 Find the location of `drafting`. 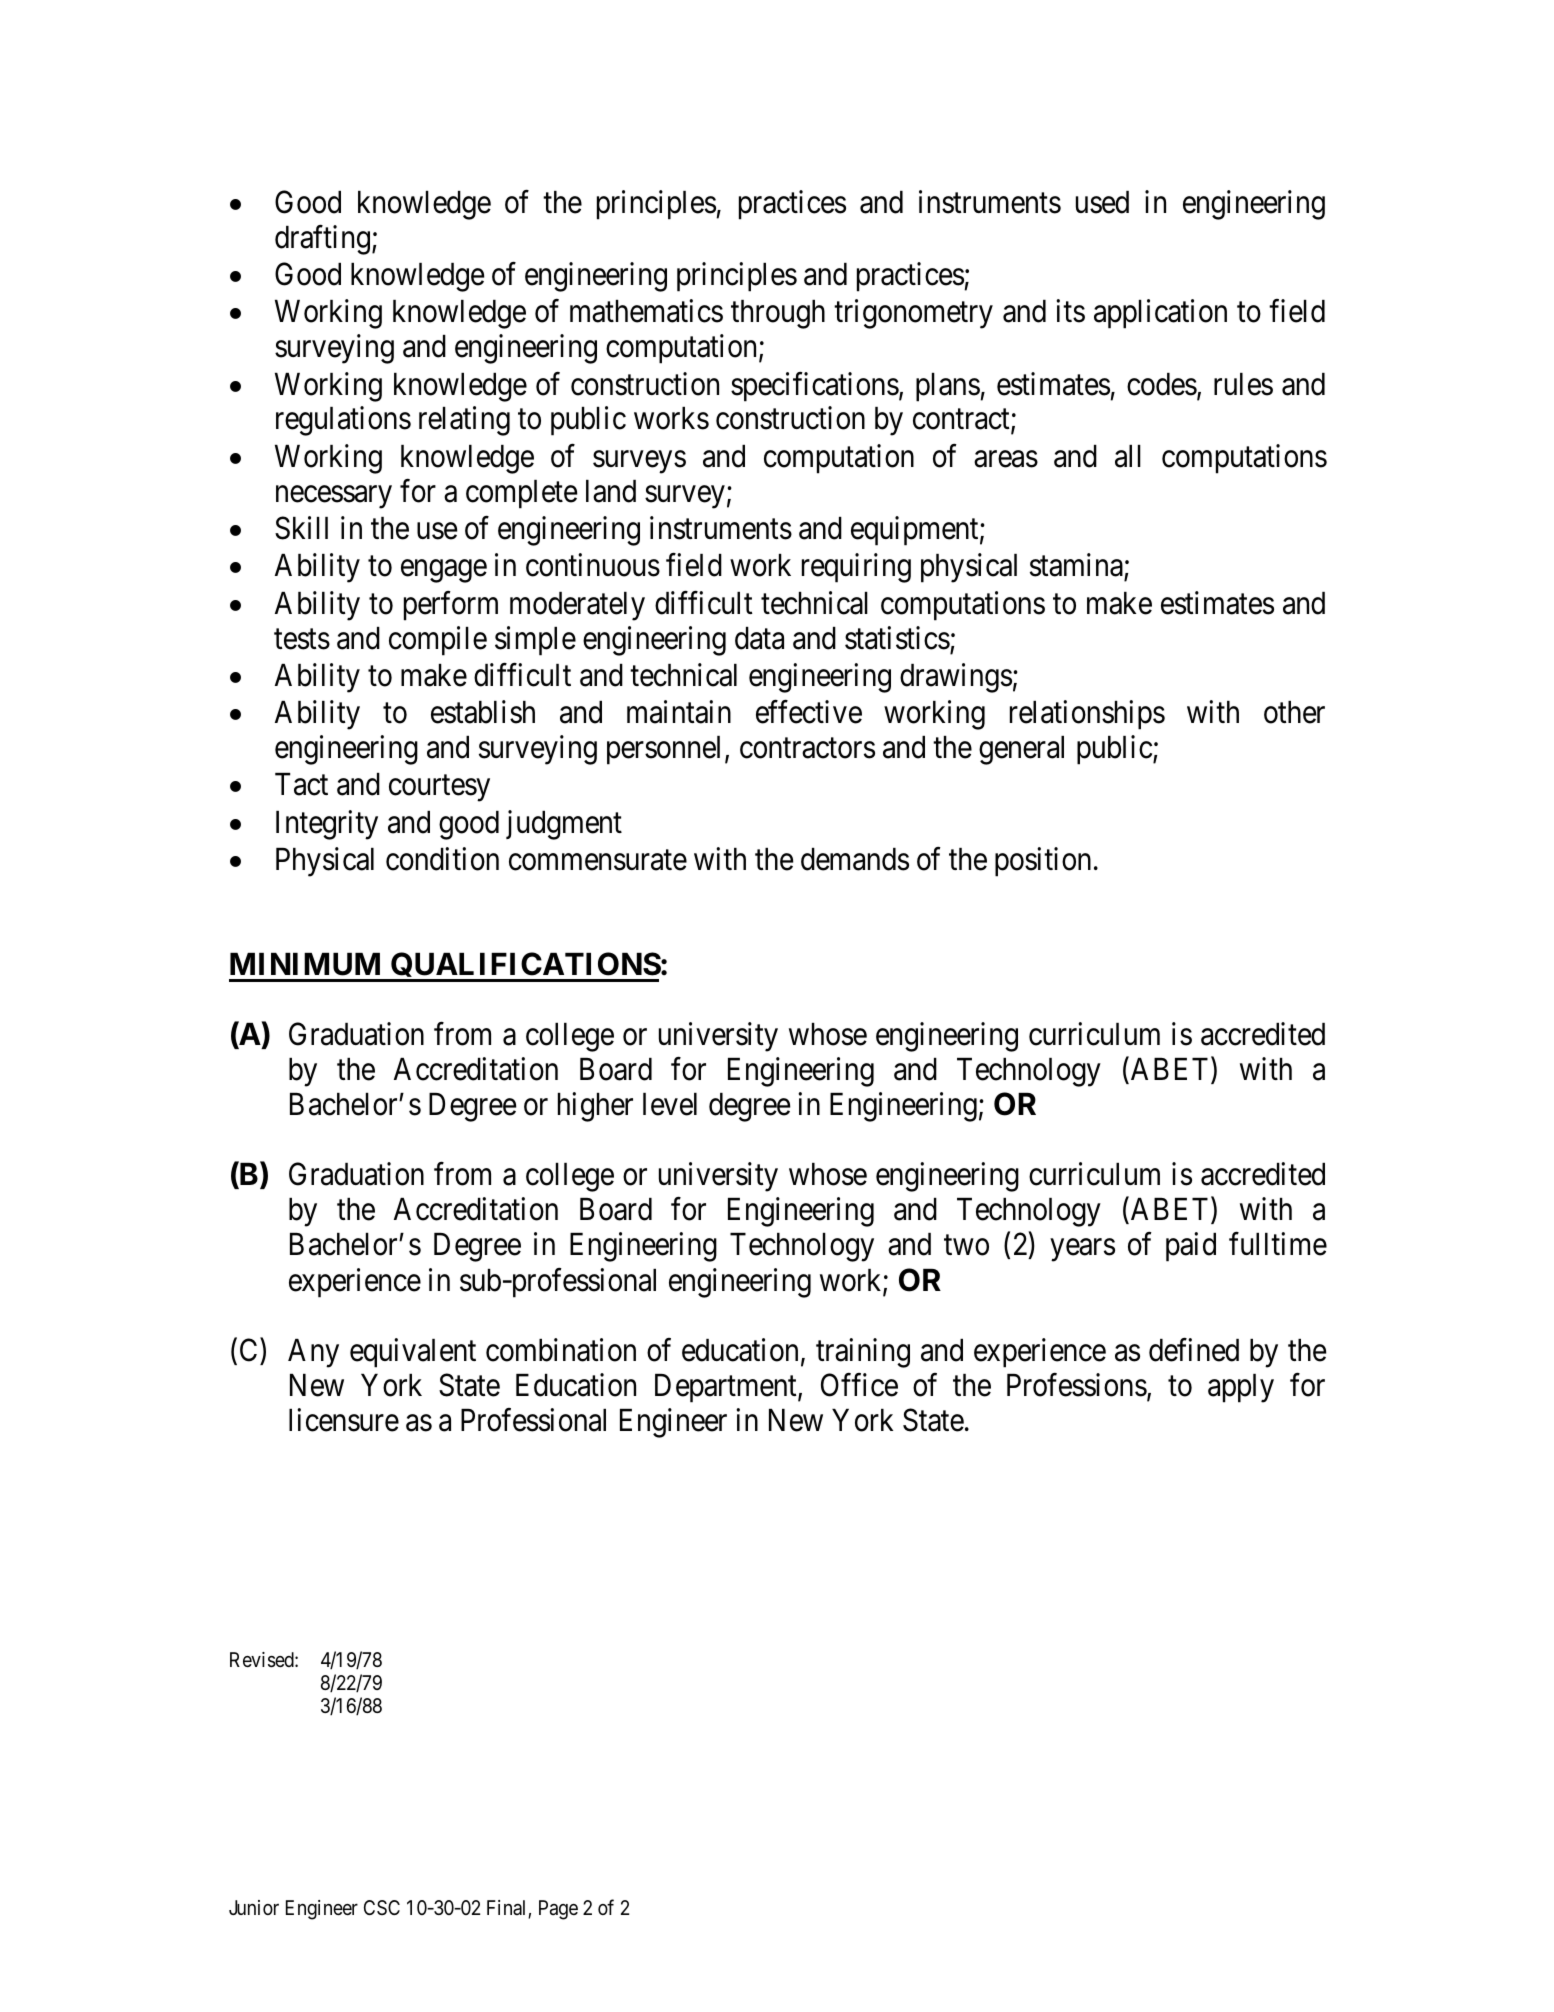

drafting is located at coordinates (322, 240).
